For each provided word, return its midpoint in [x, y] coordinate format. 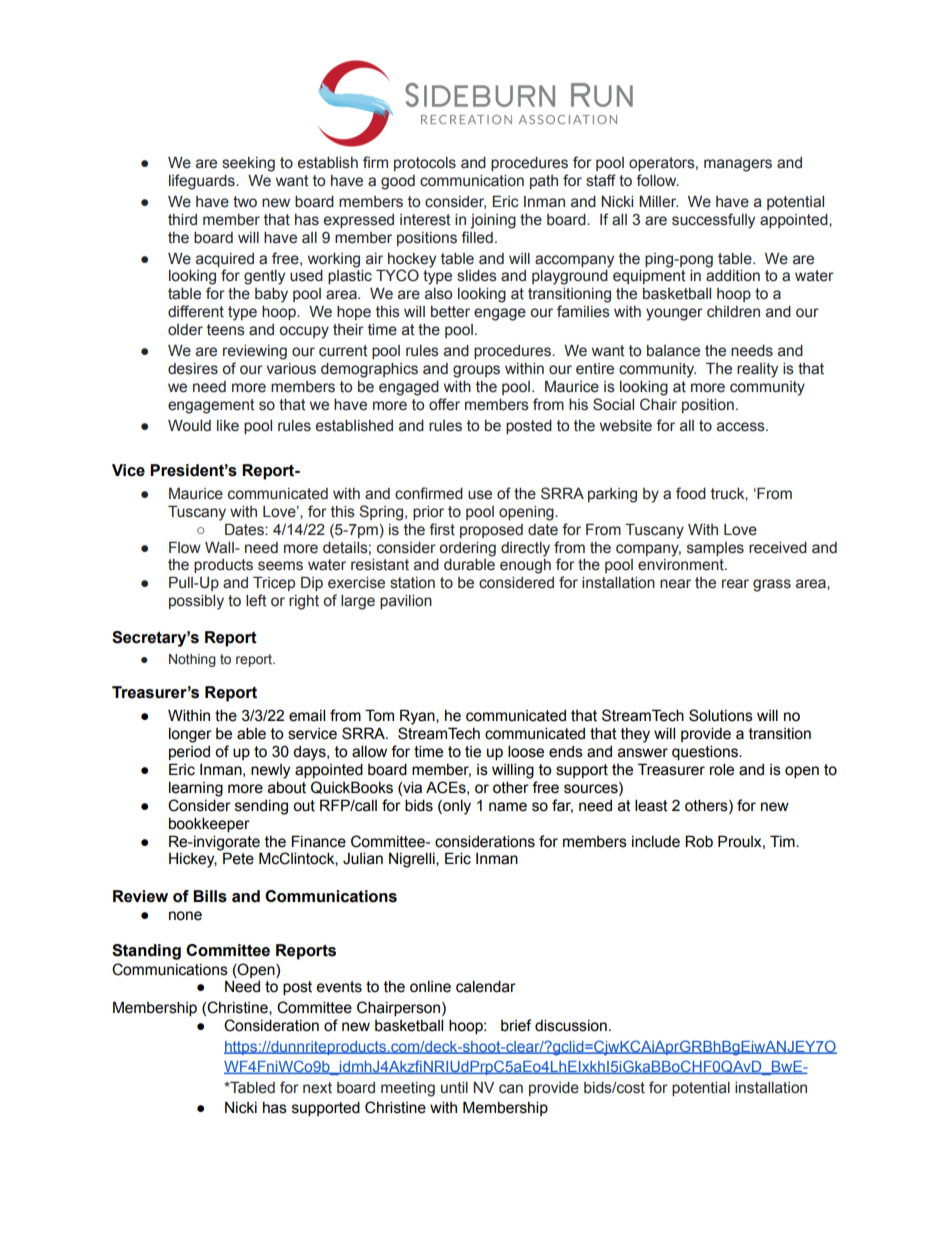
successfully [713, 221]
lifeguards [203, 182]
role [722, 769]
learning [196, 789]
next [317, 1088]
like [228, 426]
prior [428, 513]
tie [473, 752]
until [454, 1088]
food [691, 493]
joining [493, 221]
